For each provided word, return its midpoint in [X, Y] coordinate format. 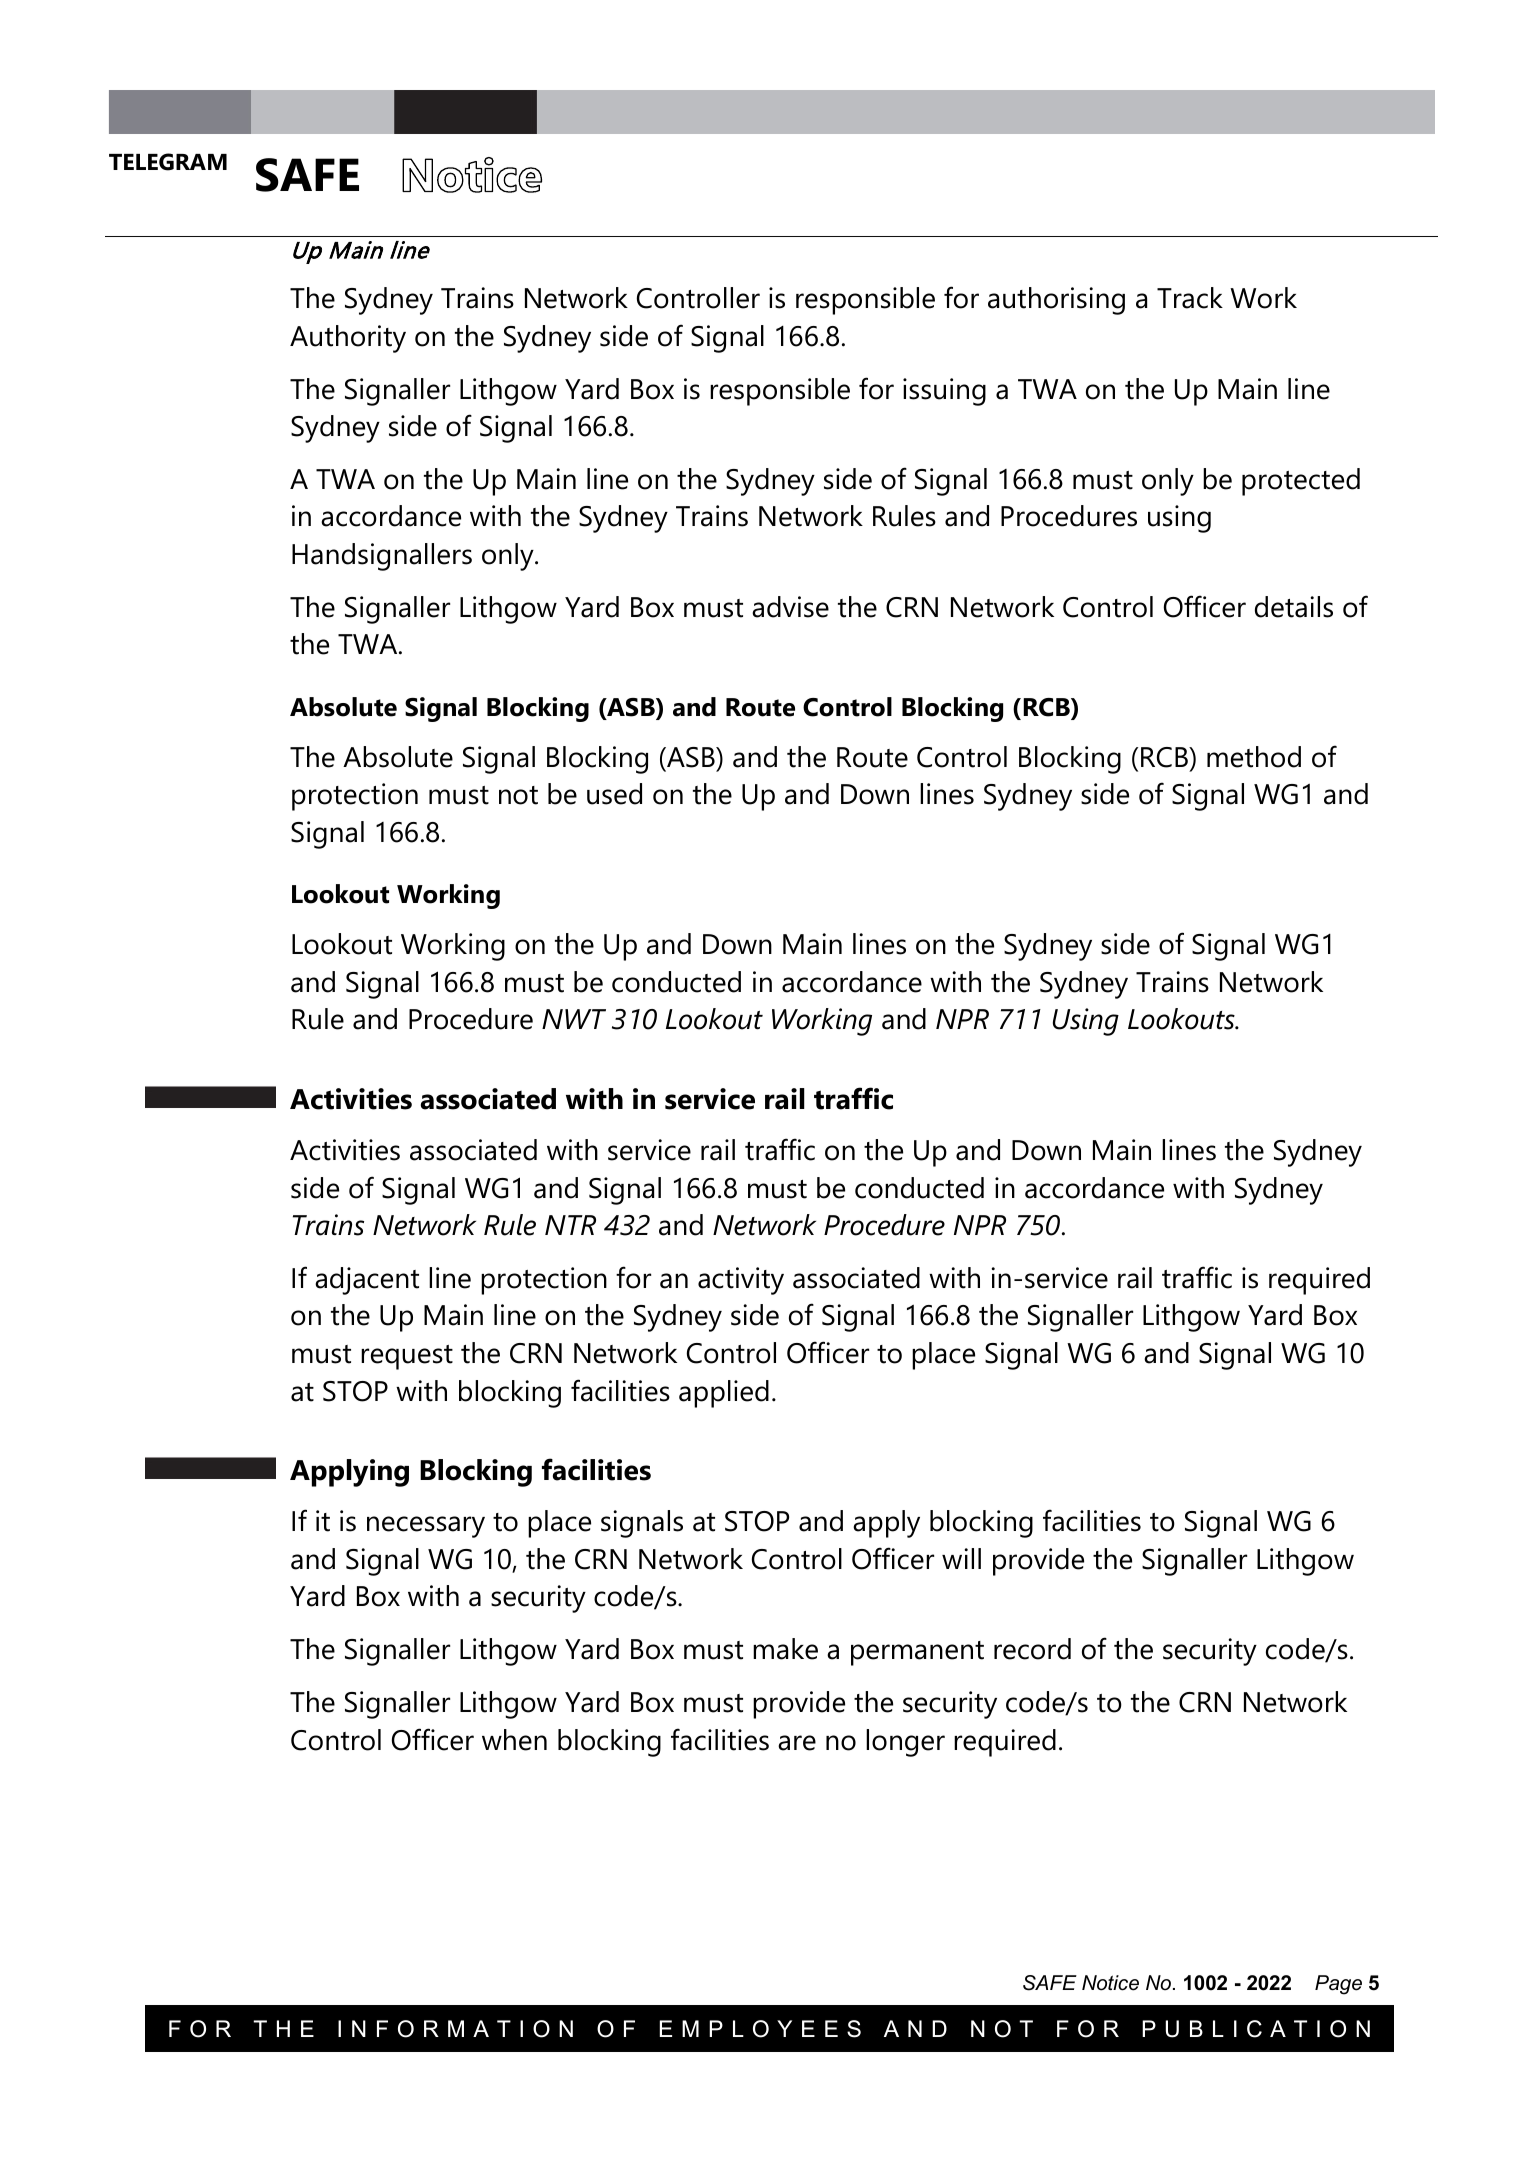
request [407, 1357]
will [961, 1558]
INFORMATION [455, 2029]
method [1254, 757]
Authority [348, 339]
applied [724, 1394]
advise [790, 607]
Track [1190, 298]
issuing [944, 392]
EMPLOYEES [760, 2029]
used [614, 794]
